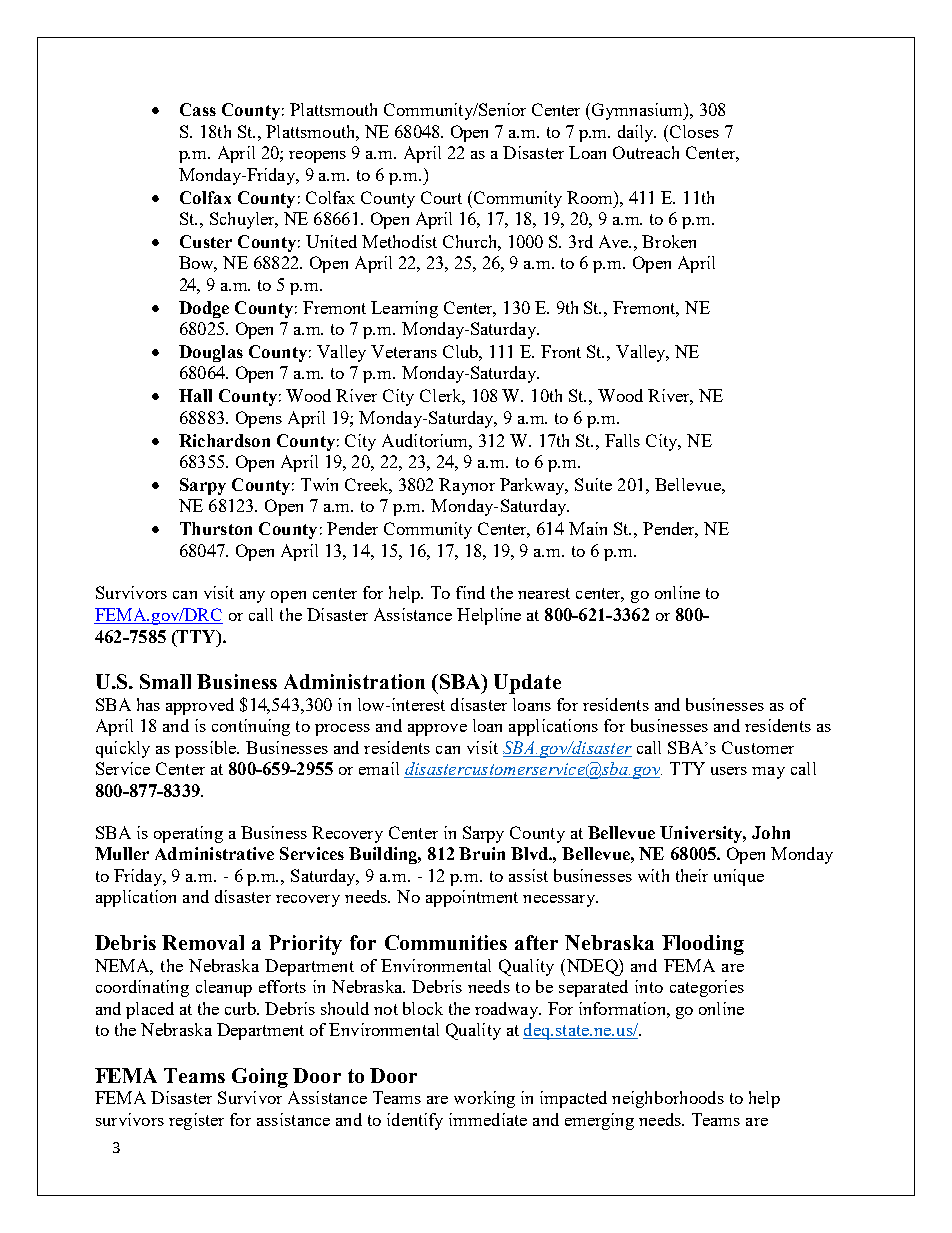  Describe the element at coordinates (544, 593) in the document. I see `nearest` at that location.
